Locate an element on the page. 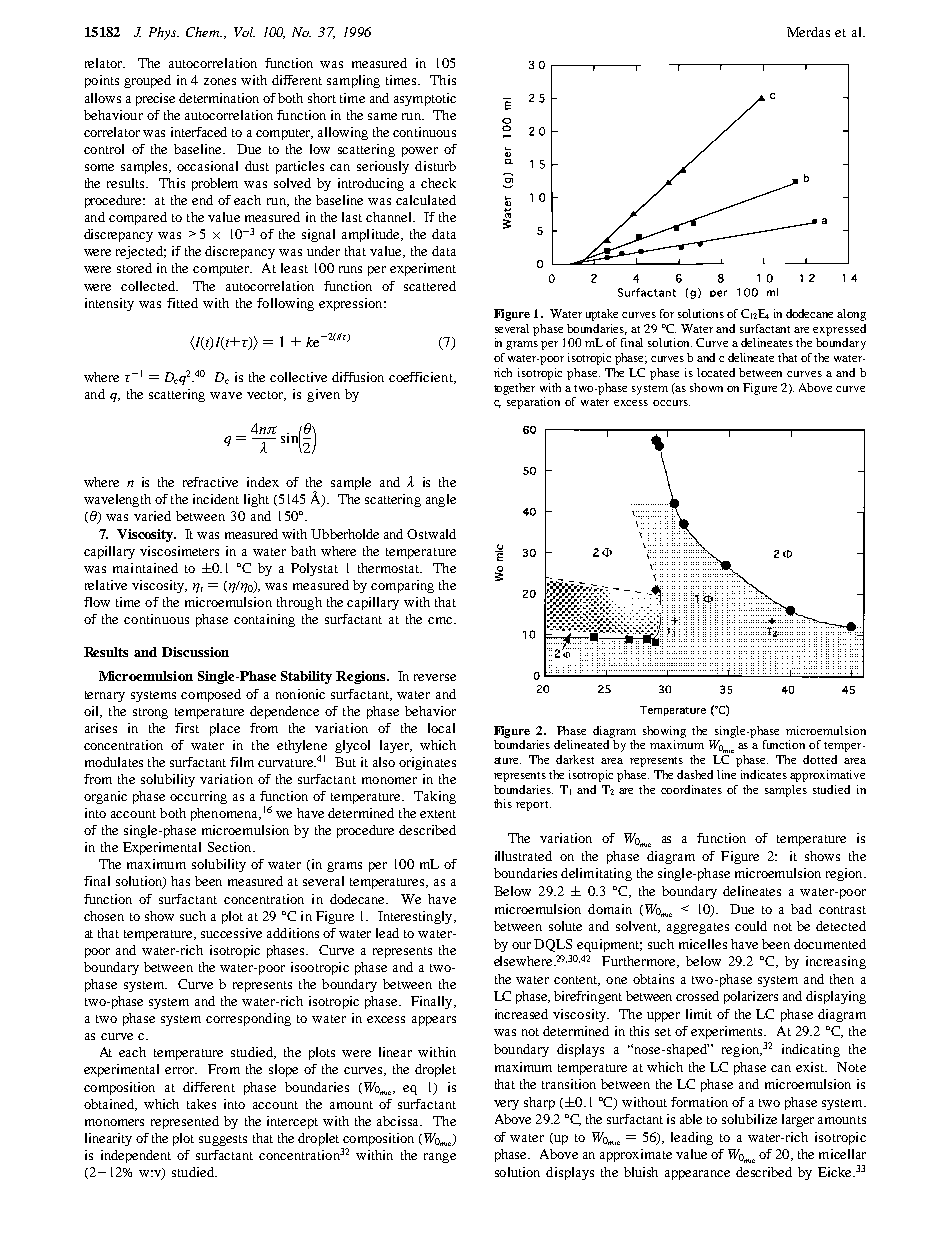 The width and height of the image is (952, 1233). located is located at coordinates (716, 372).
